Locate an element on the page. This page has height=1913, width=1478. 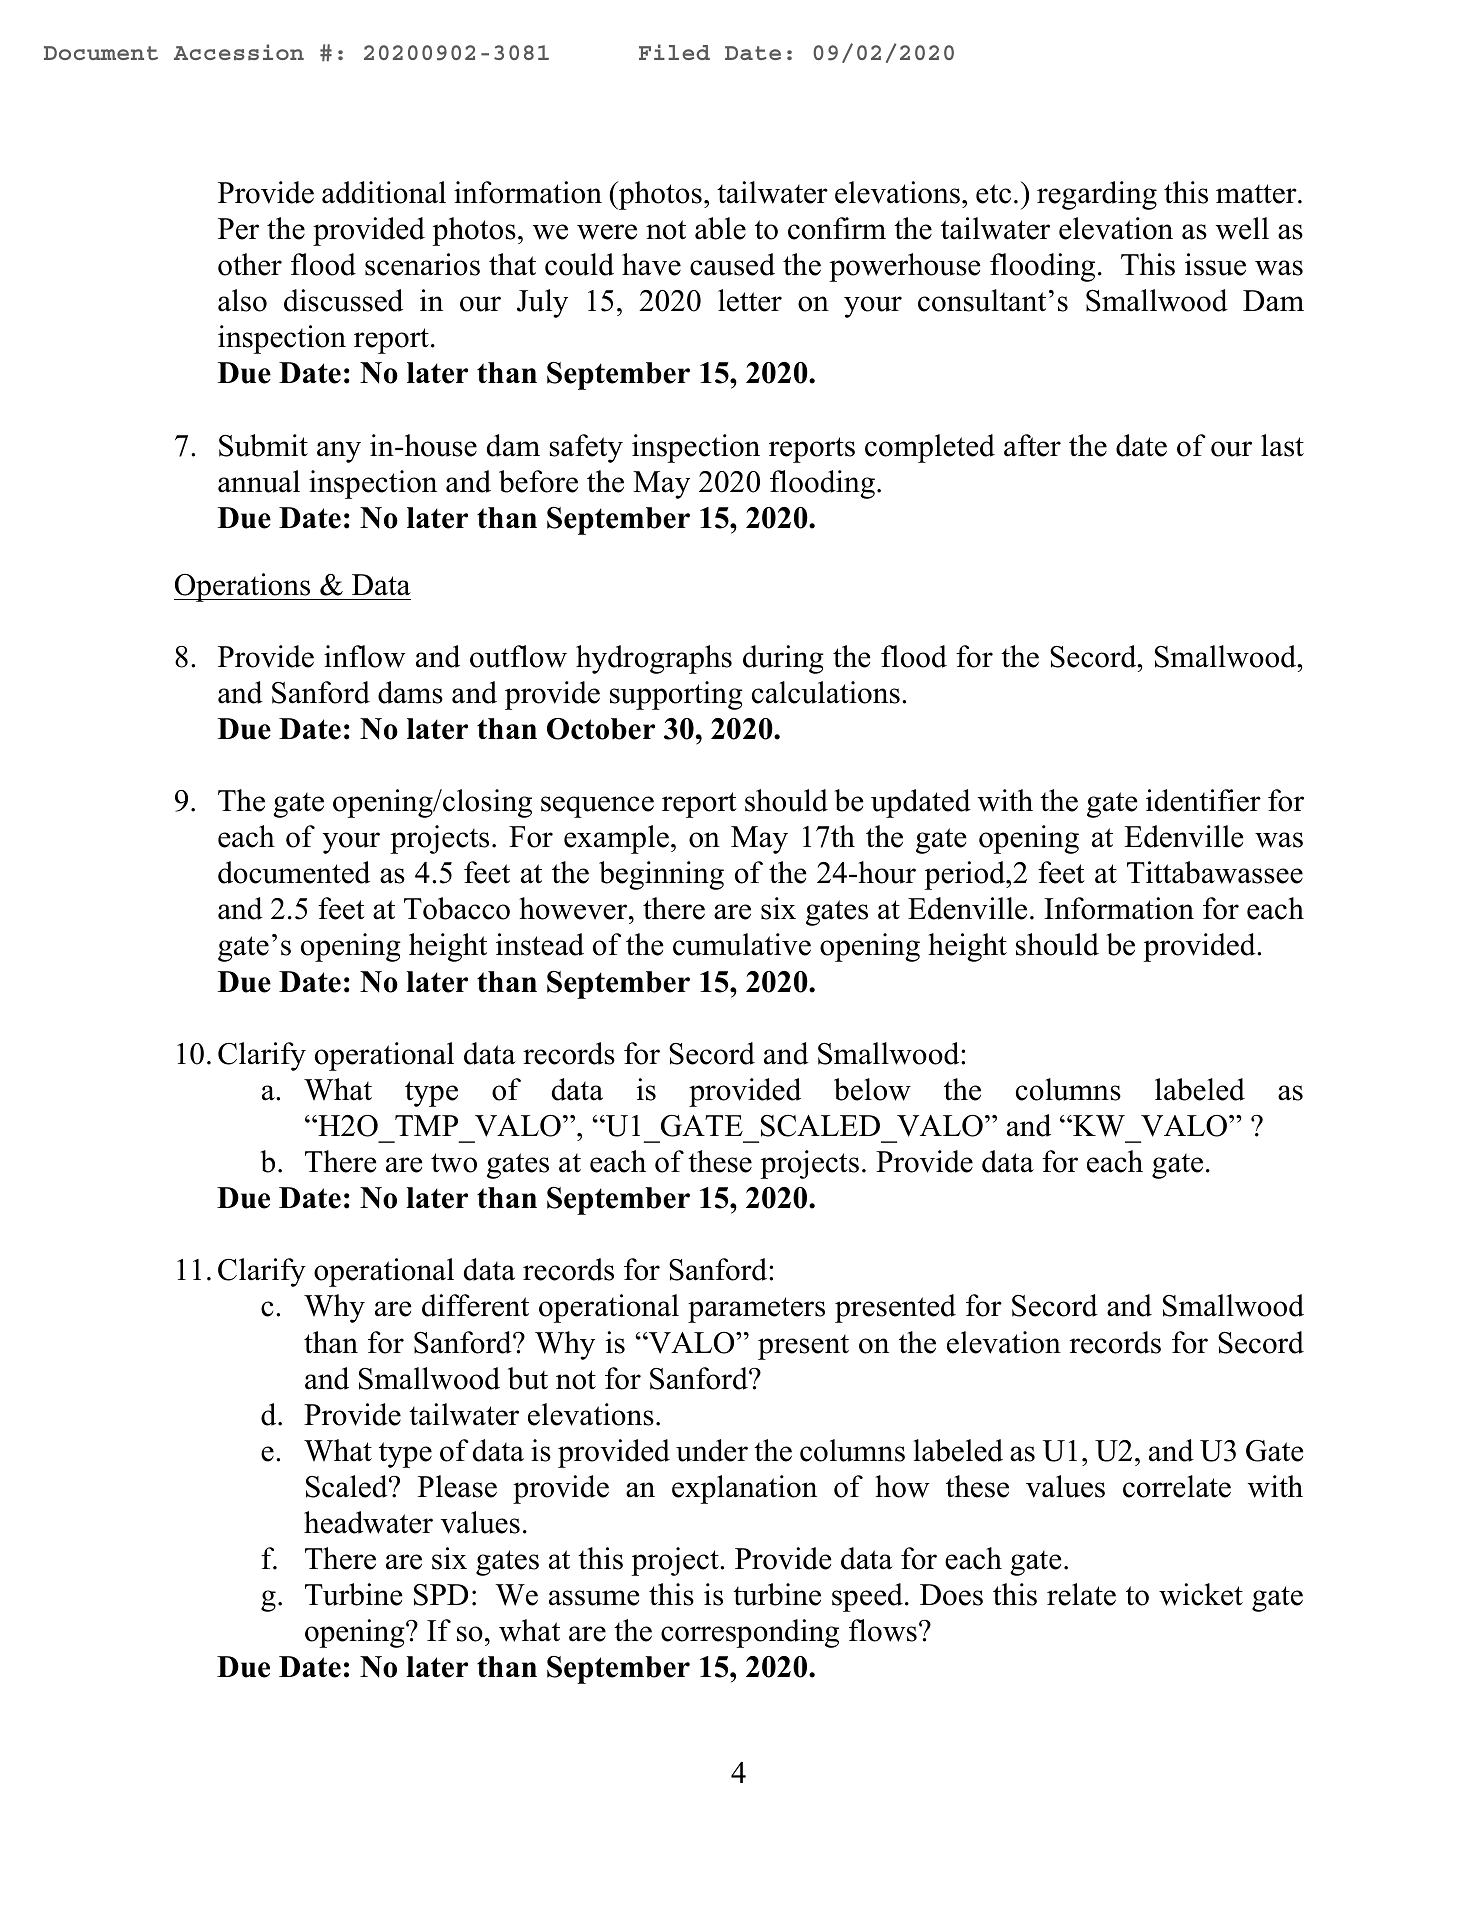
additional is located at coordinates (384, 192).
